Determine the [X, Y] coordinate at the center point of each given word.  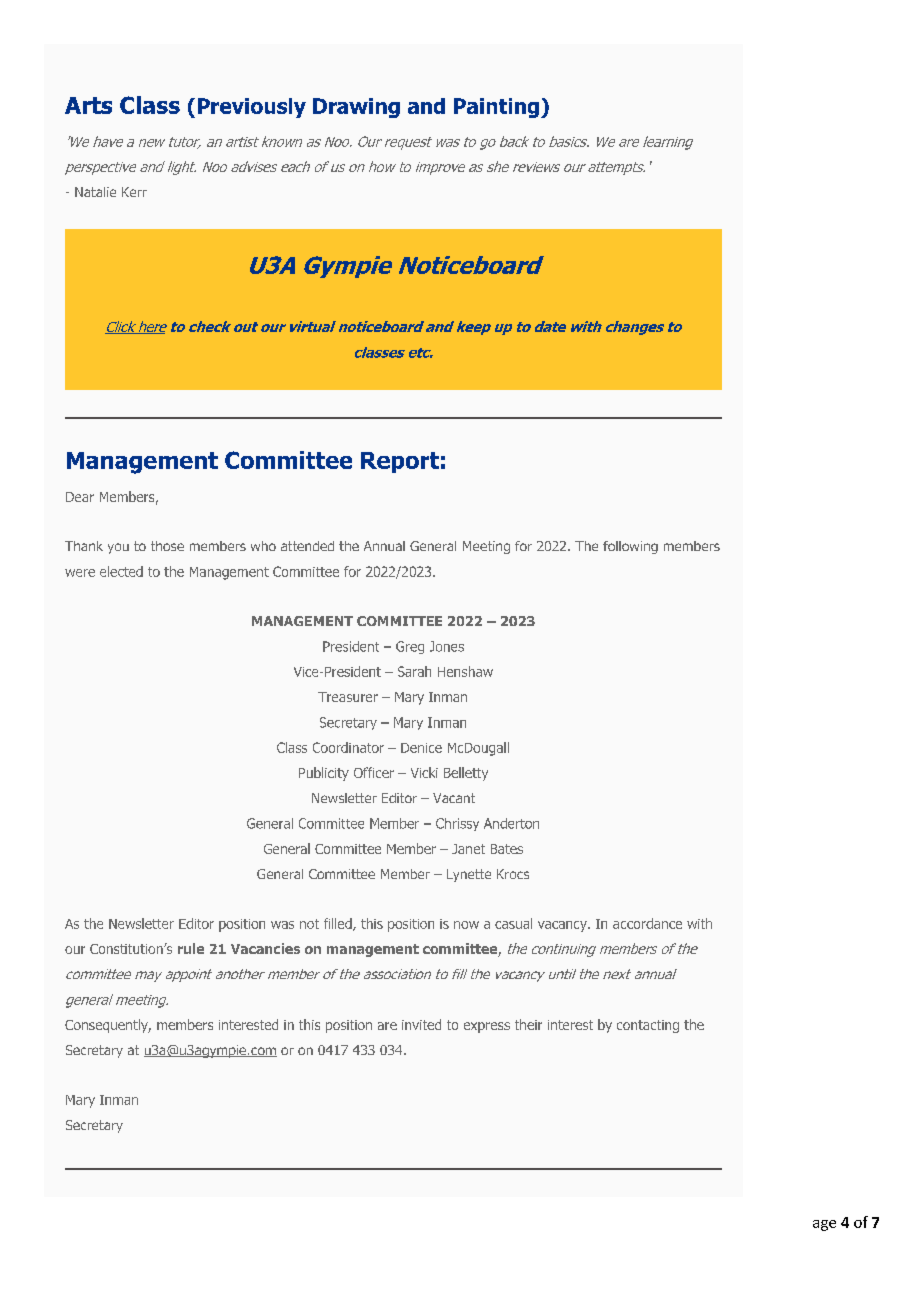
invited [421, 1024]
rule [191, 948]
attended [307, 546]
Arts [88, 105]
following [630, 547]
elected [121, 571]
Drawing [356, 108]
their [528, 1024]
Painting [496, 108]
